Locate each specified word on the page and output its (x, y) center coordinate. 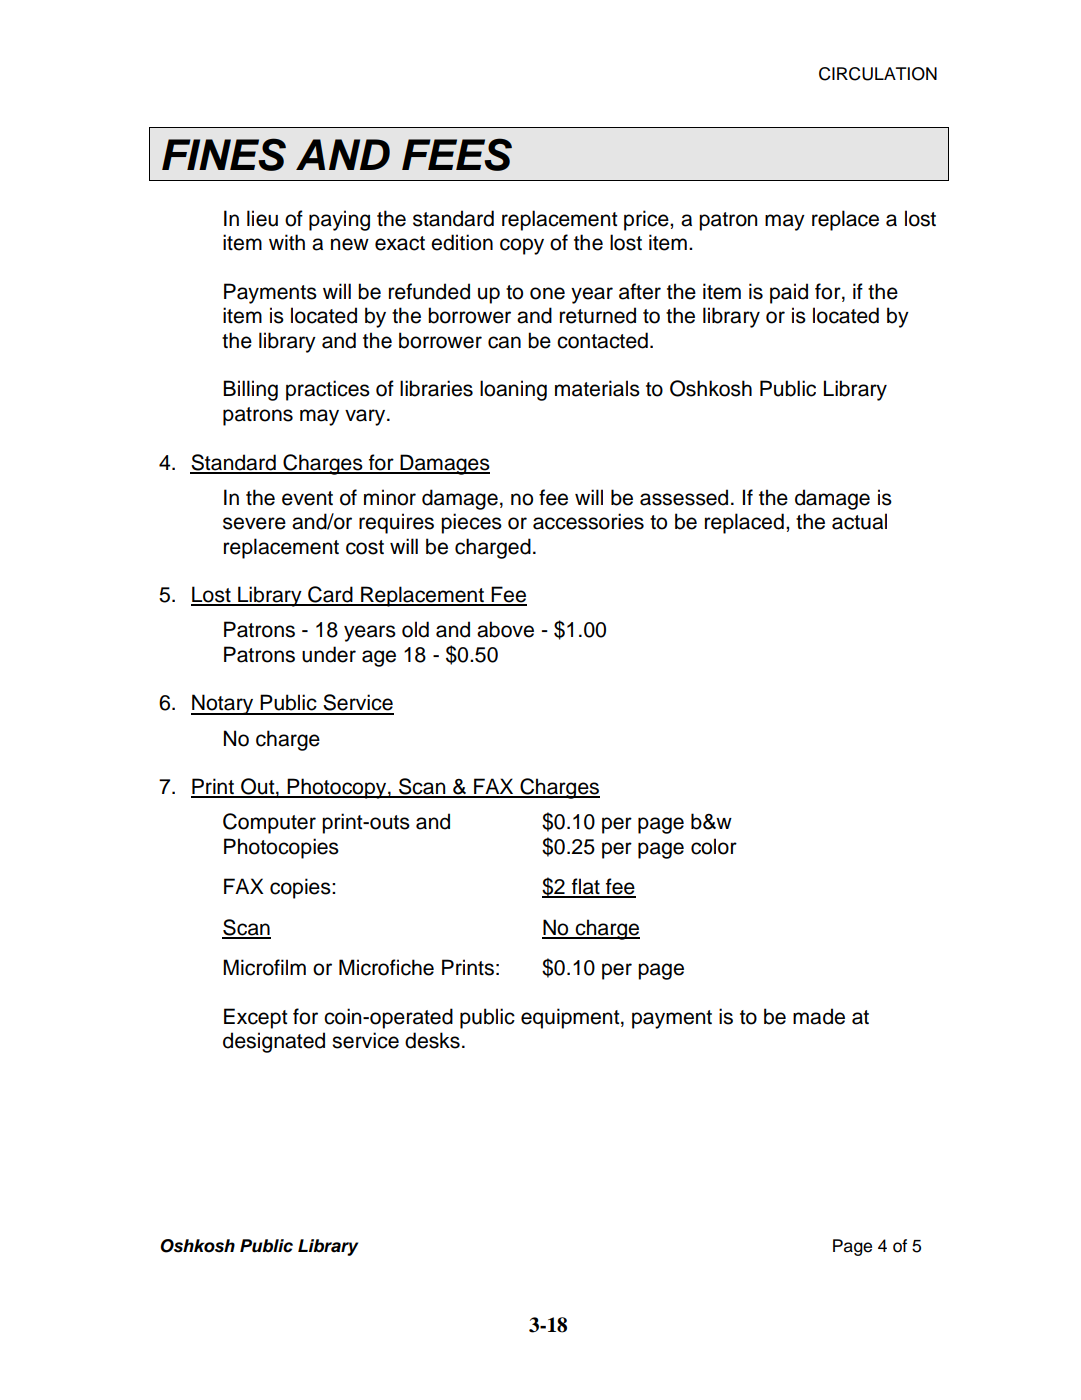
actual (859, 521)
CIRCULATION (878, 74)
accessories (588, 521)
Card (330, 595)
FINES (224, 154)
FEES (457, 154)
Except (255, 1018)
